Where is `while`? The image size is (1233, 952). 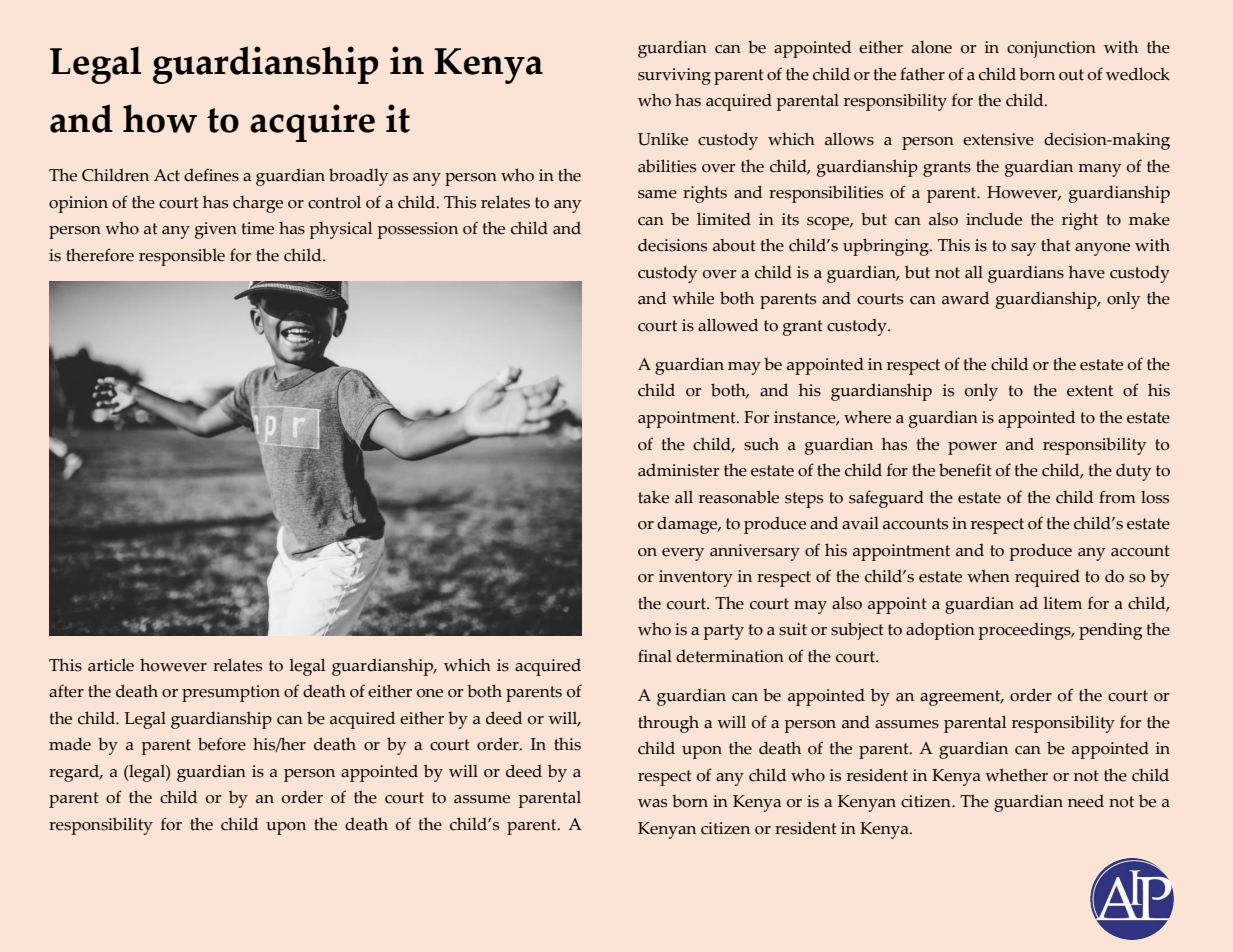
while is located at coordinates (693, 298).
